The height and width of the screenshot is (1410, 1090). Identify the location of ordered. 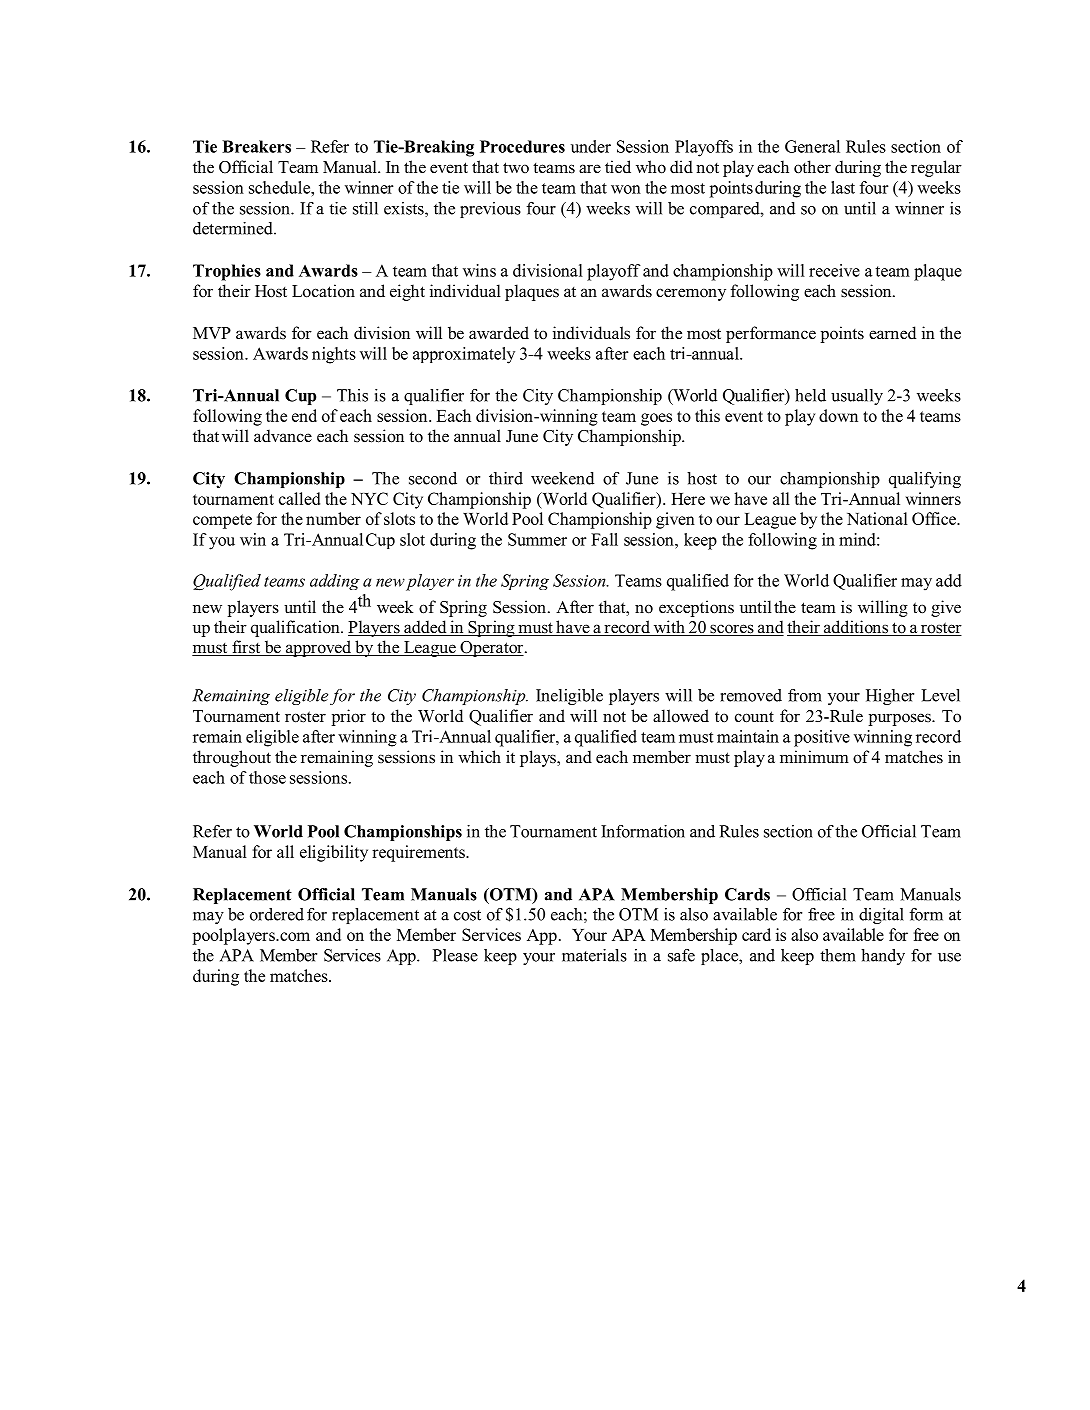
(277, 914).
